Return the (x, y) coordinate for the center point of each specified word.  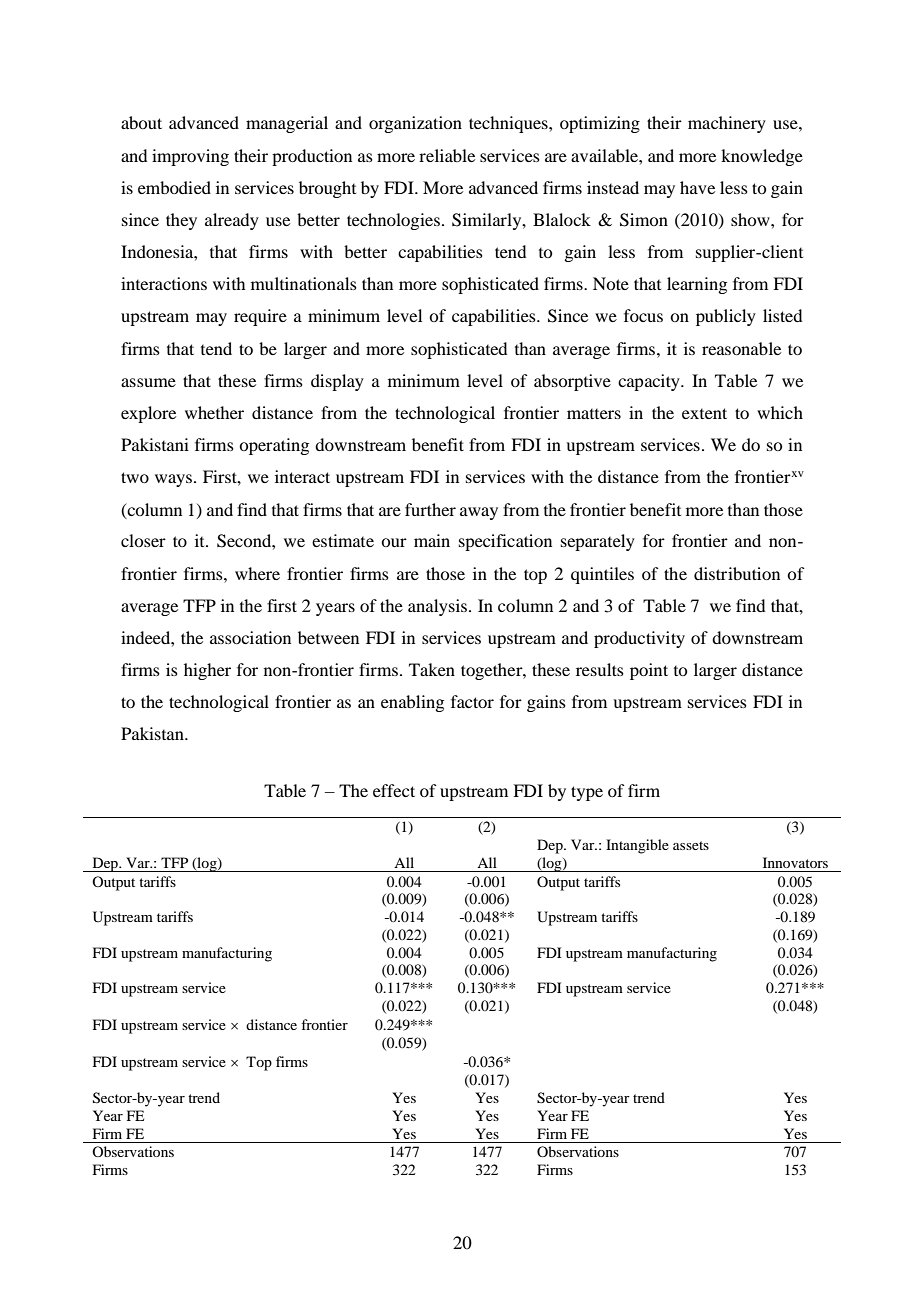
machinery (727, 124)
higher (207, 671)
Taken (432, 669)
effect (394, 790)
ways (175, 480)
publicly (726, 317)
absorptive (572, 382)
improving (190, 157)
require (260, 317)
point (649, 671)
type (587, 793)
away (479, 513)
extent (704, 413)
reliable (447, 155)
